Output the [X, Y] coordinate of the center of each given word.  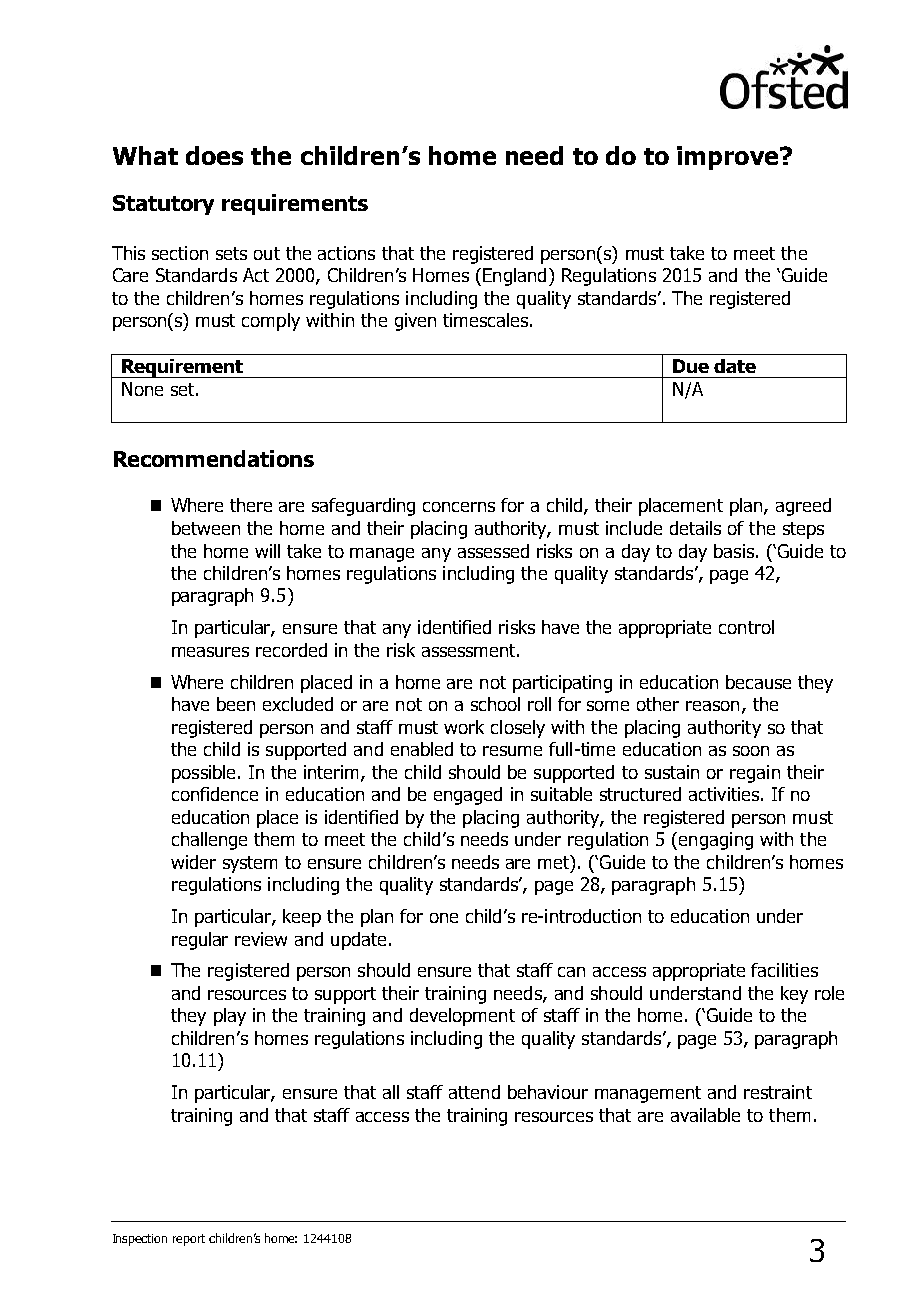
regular [200, 941]
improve [729, 158]
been [236, 704]
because [758, 682]
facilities [784, 970]
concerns [459, 507]
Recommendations [214, 458]
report [189, 1240]
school [495, 704]
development [462, 1017]
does [214, 155]
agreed [803, 507]
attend [474, 1092]
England [514, 277]
